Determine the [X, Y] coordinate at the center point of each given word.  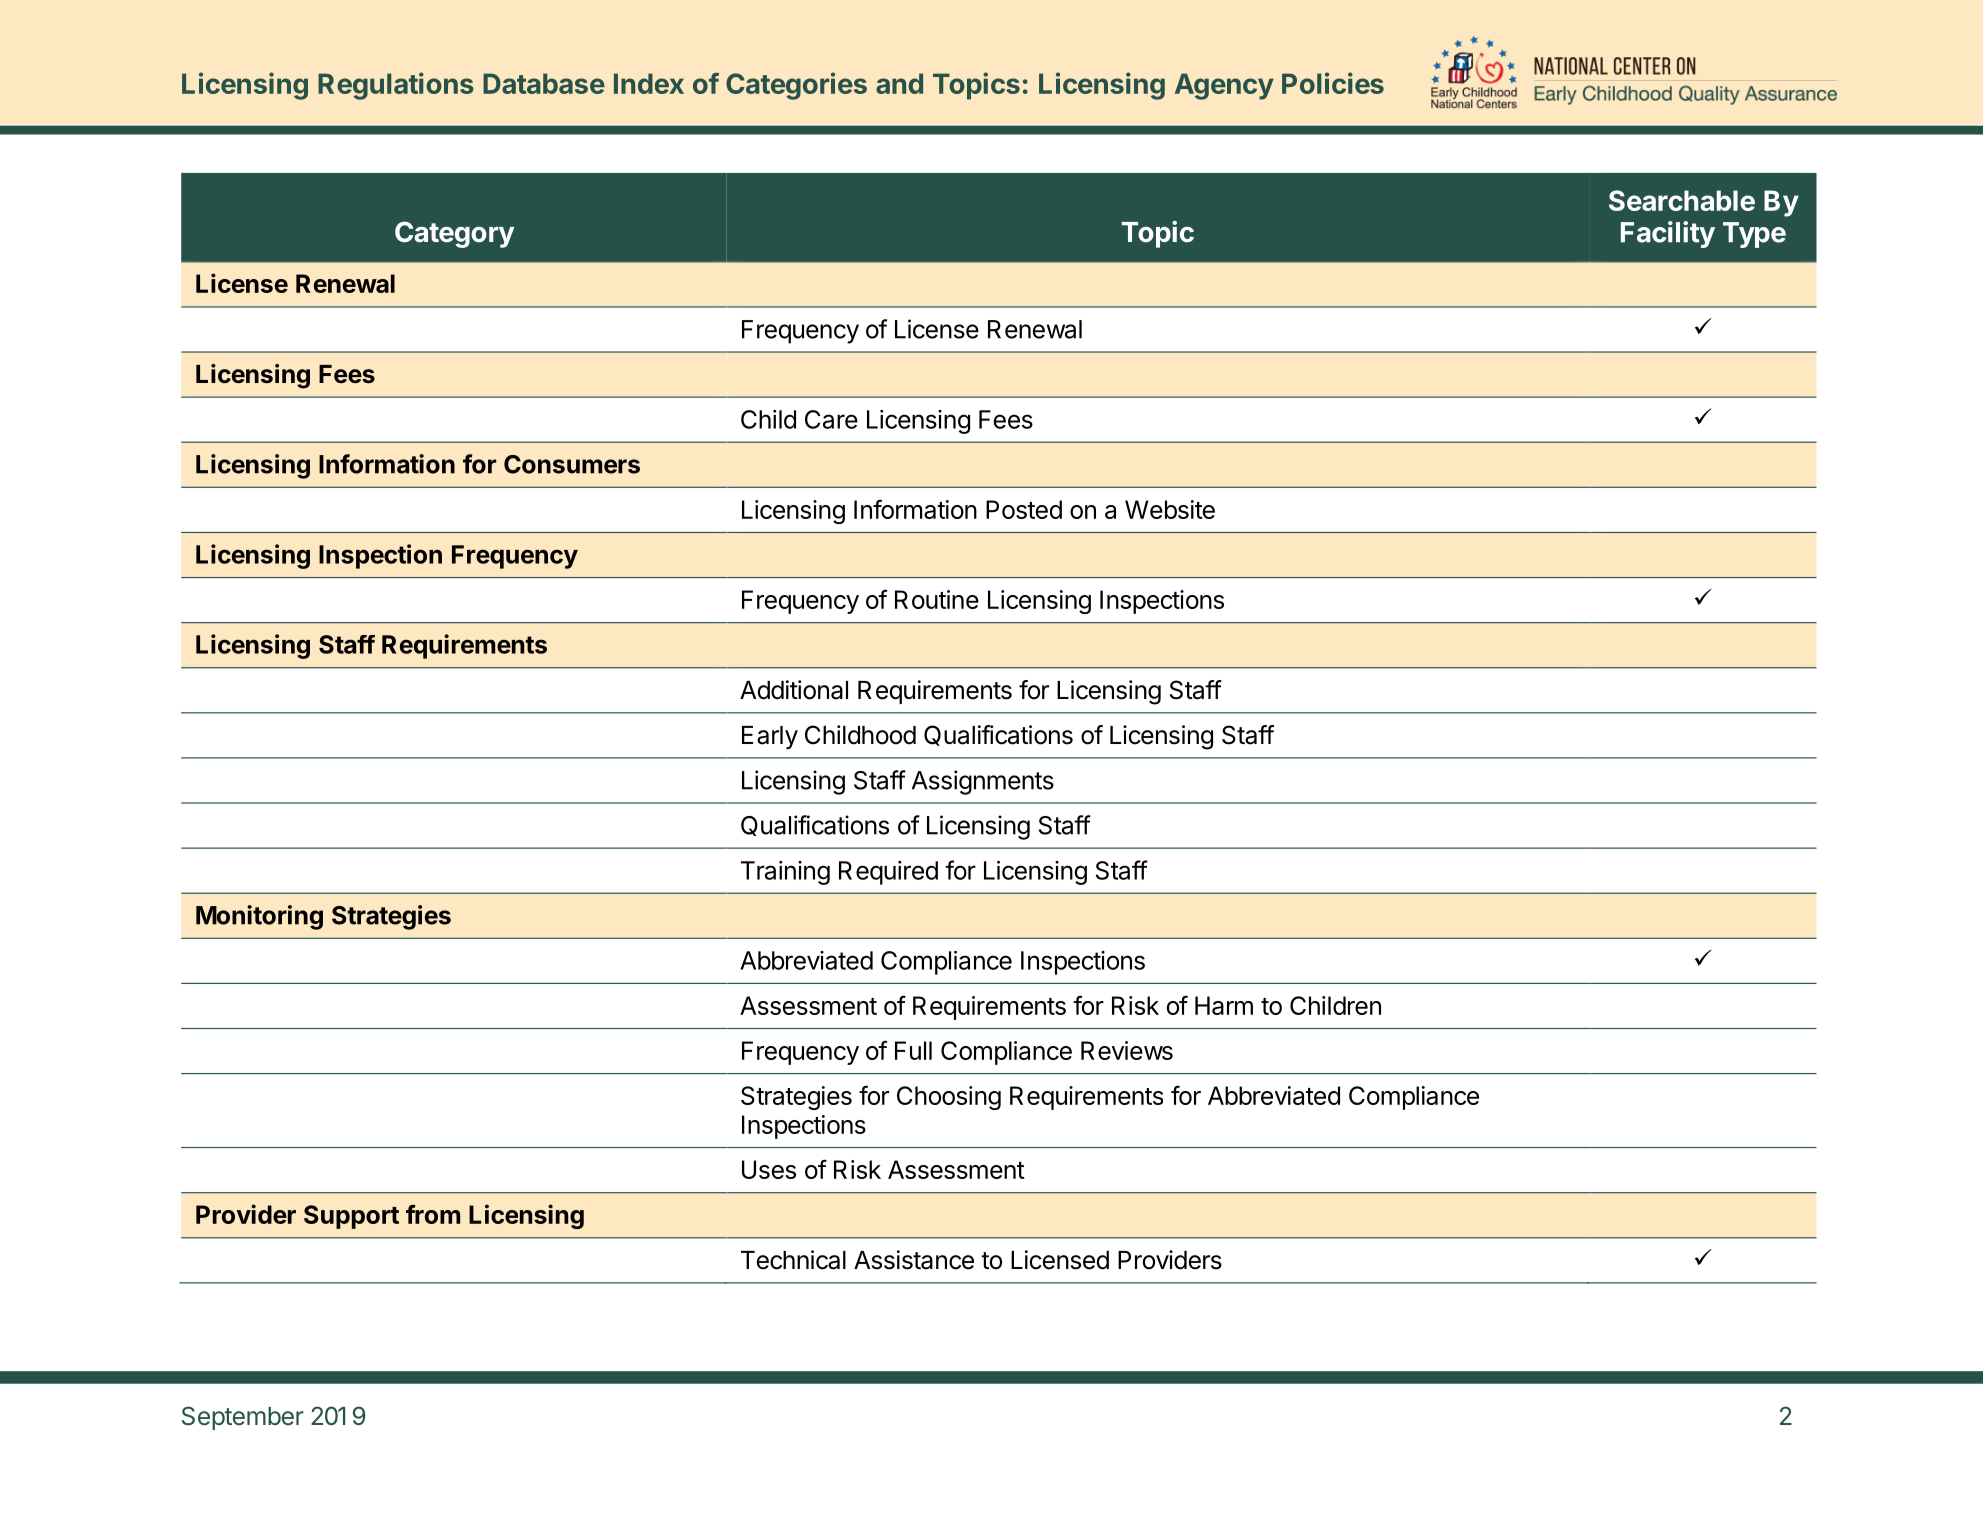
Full [913, 1050]
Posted [1024, 509]
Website [1170, 509]
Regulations [396, 86]
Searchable [1682, 200]
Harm [1224, 1005]
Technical [793, 1260]
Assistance [914, 1260]
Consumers [572, 464]
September [243, 1418]
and [899, 83]
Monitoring [259, 917]
